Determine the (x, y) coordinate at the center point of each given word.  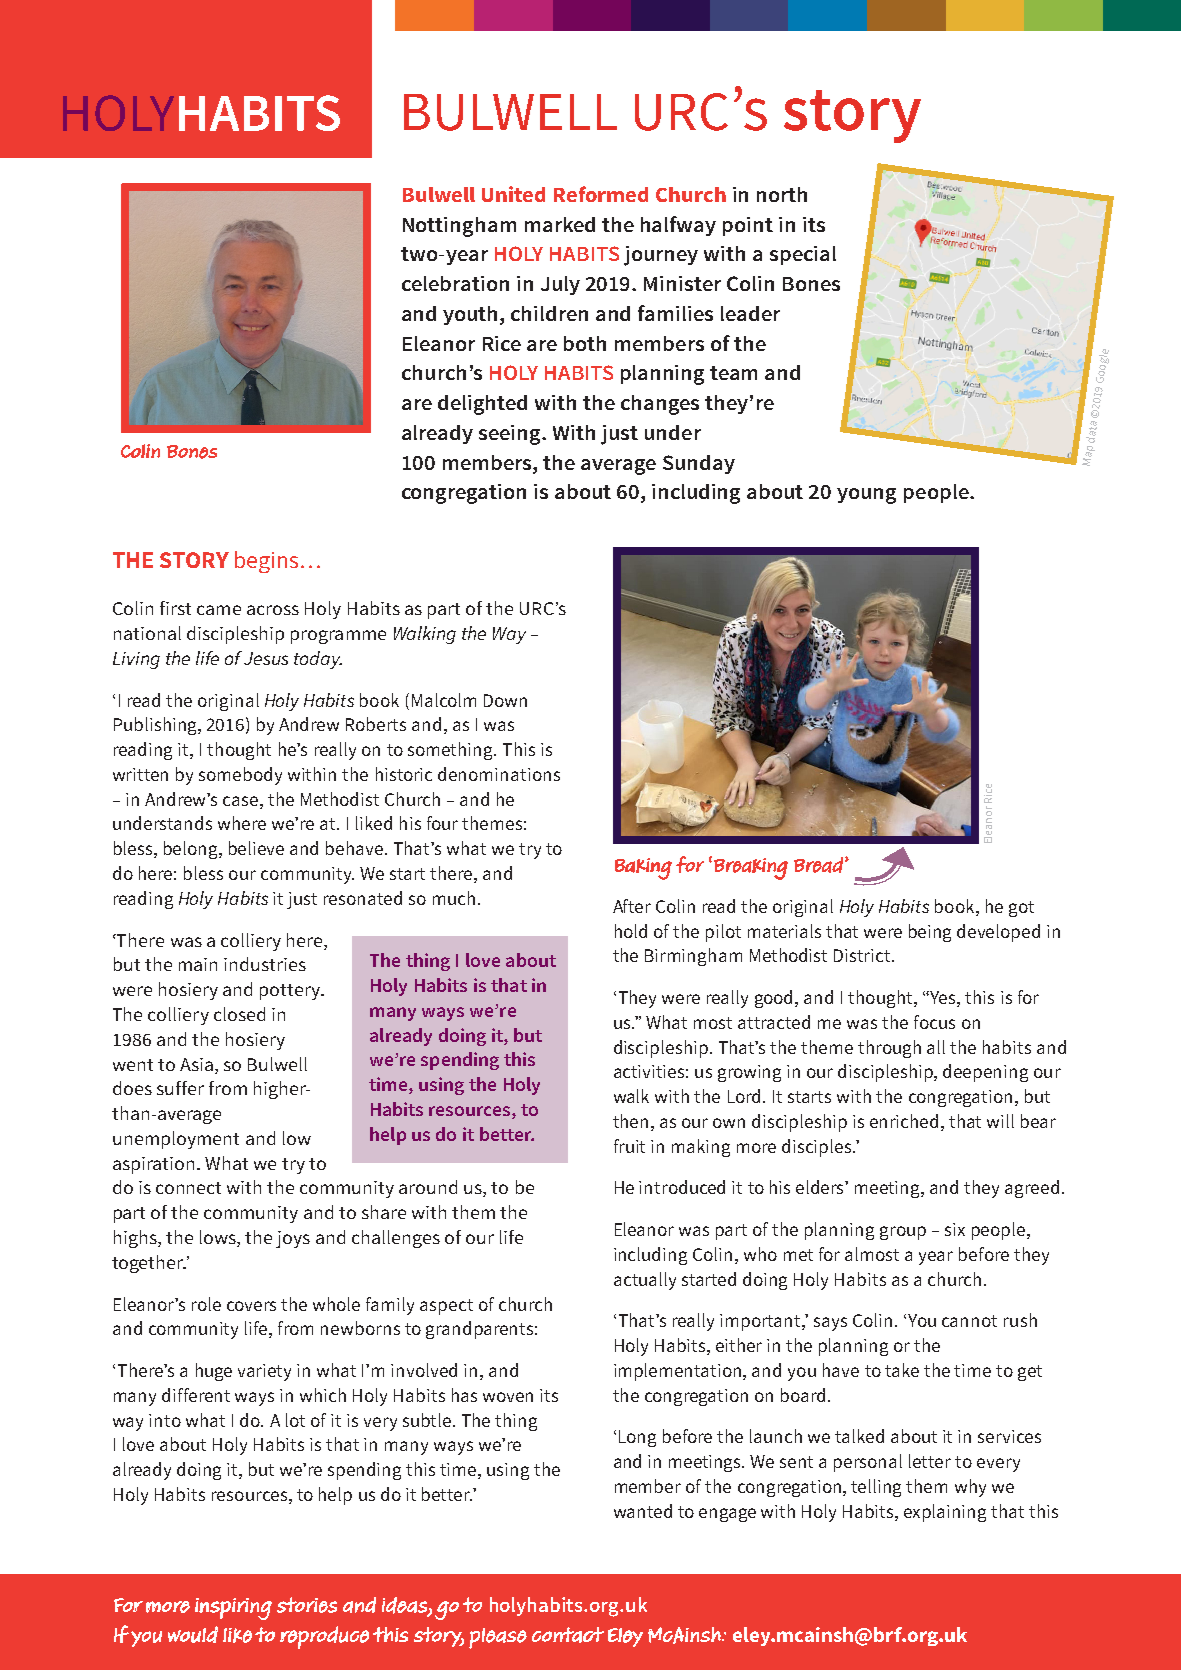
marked (560, 224)
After (632, 906)
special (803, 255)
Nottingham (459, 227)
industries (265, 964)
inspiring (233, 1609)
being (930, 933)
